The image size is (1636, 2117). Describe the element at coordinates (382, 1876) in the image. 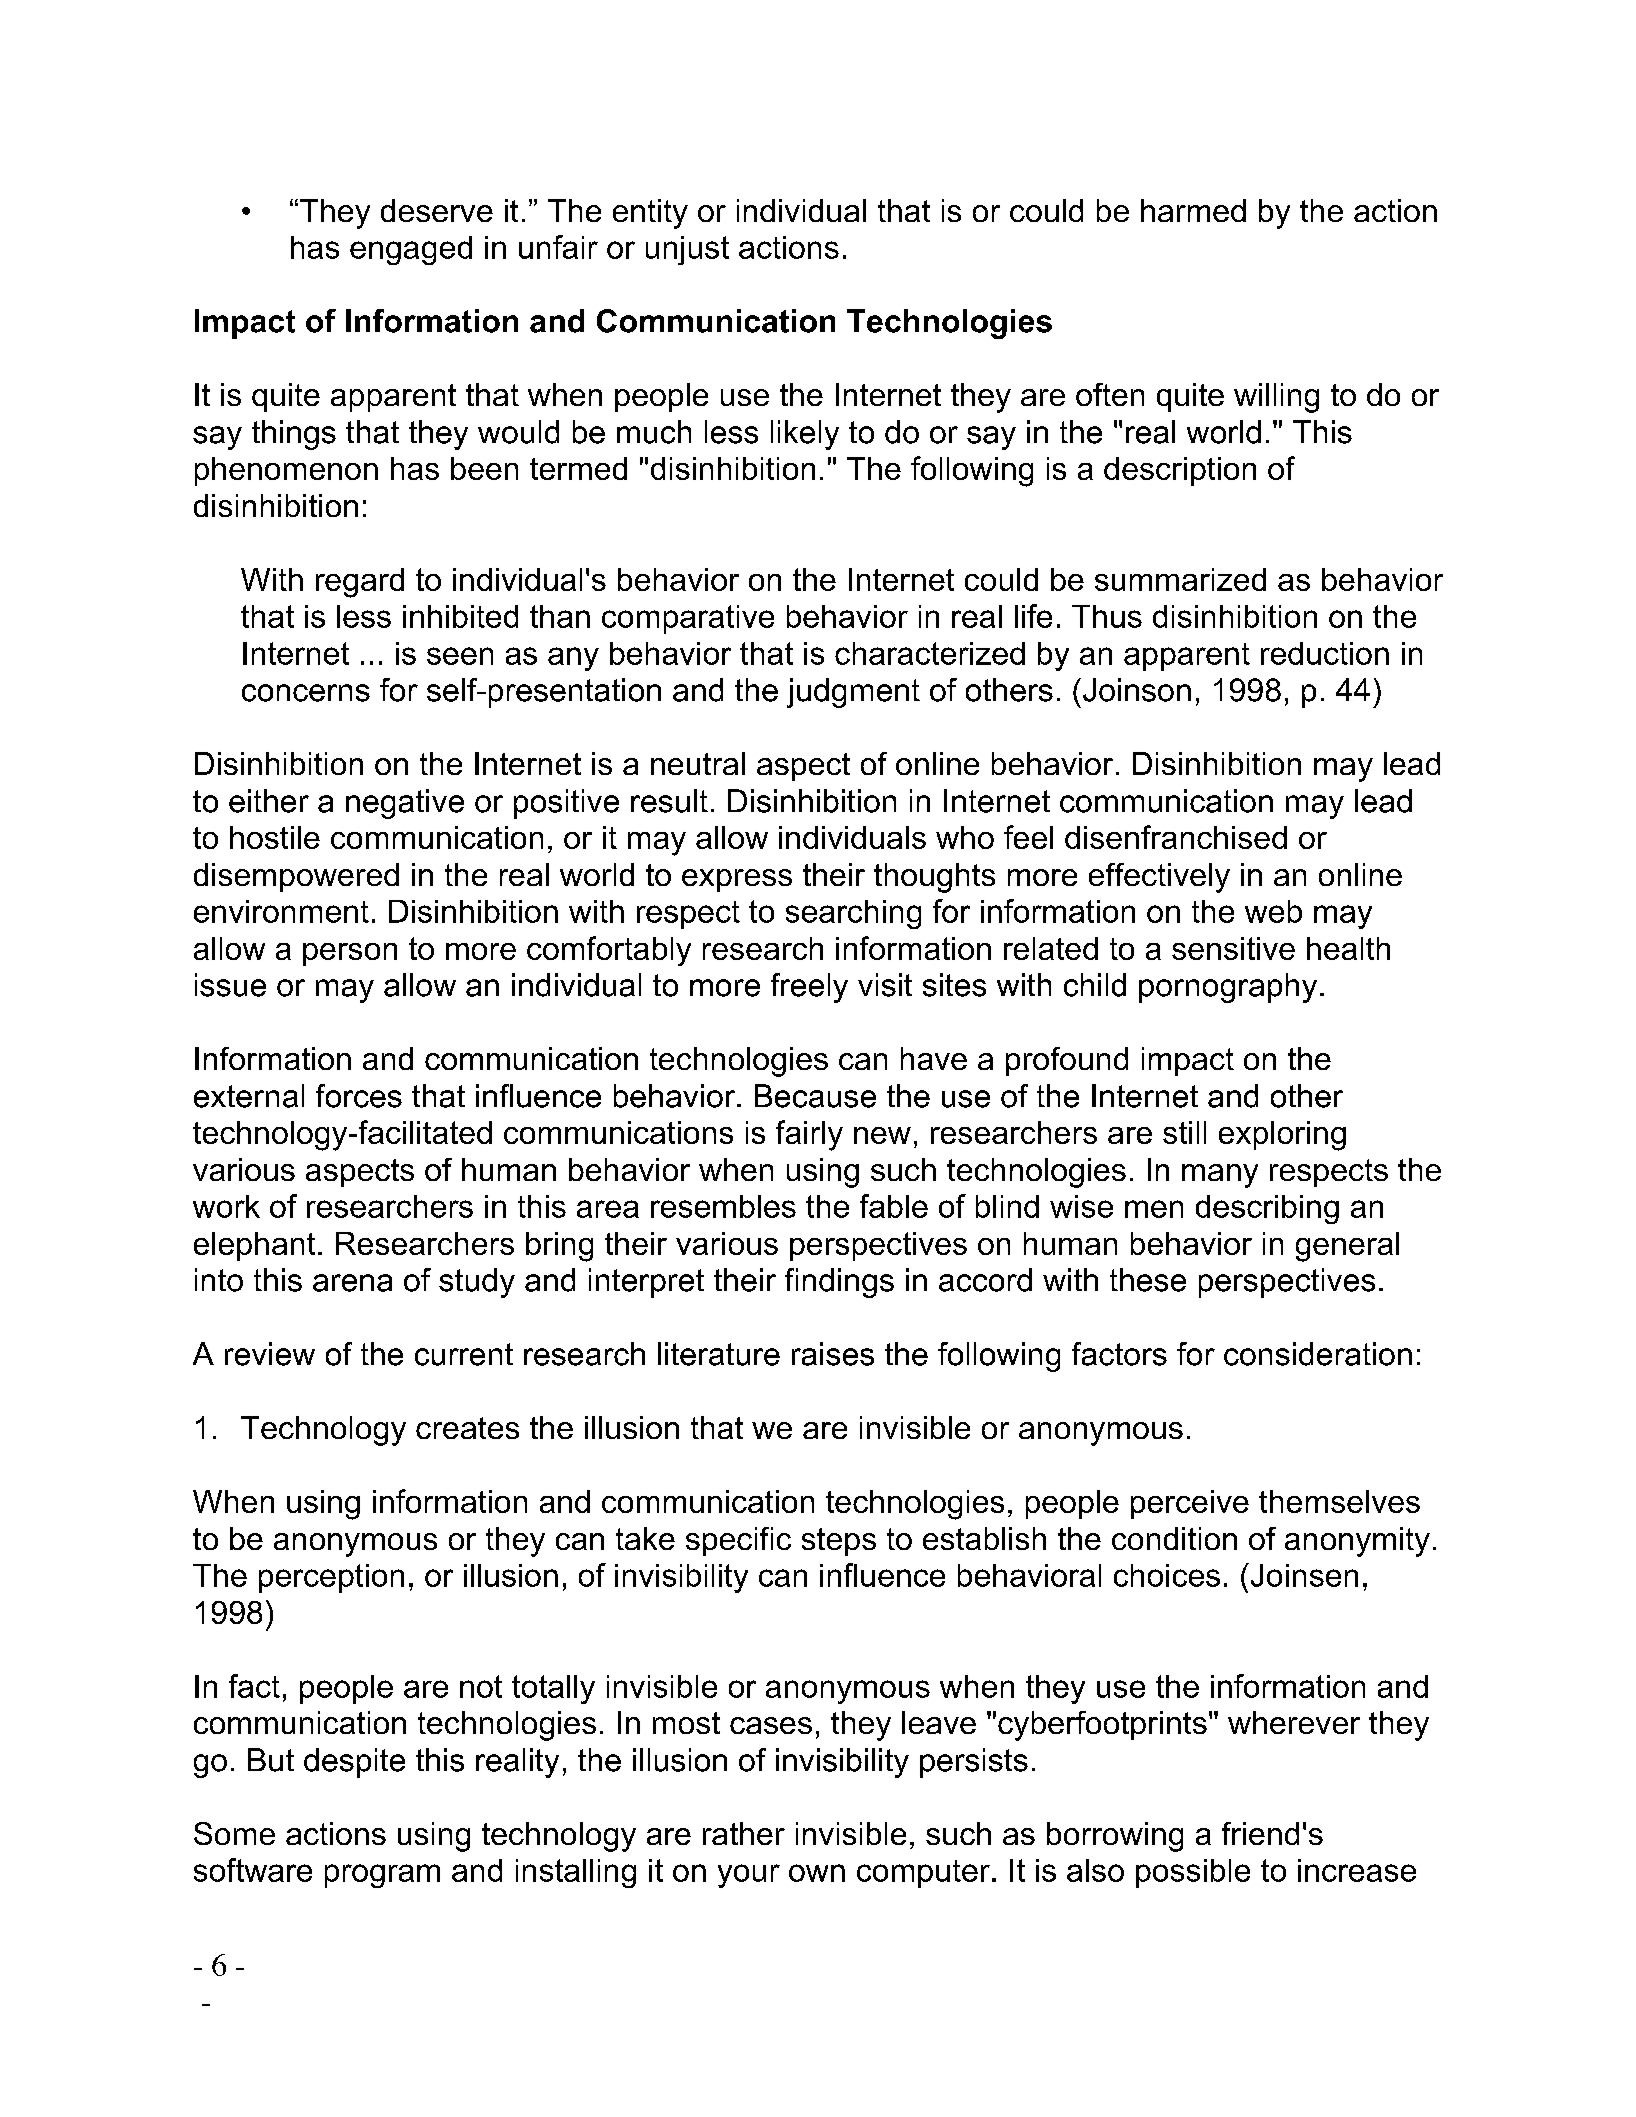

I see `program` at that location.
